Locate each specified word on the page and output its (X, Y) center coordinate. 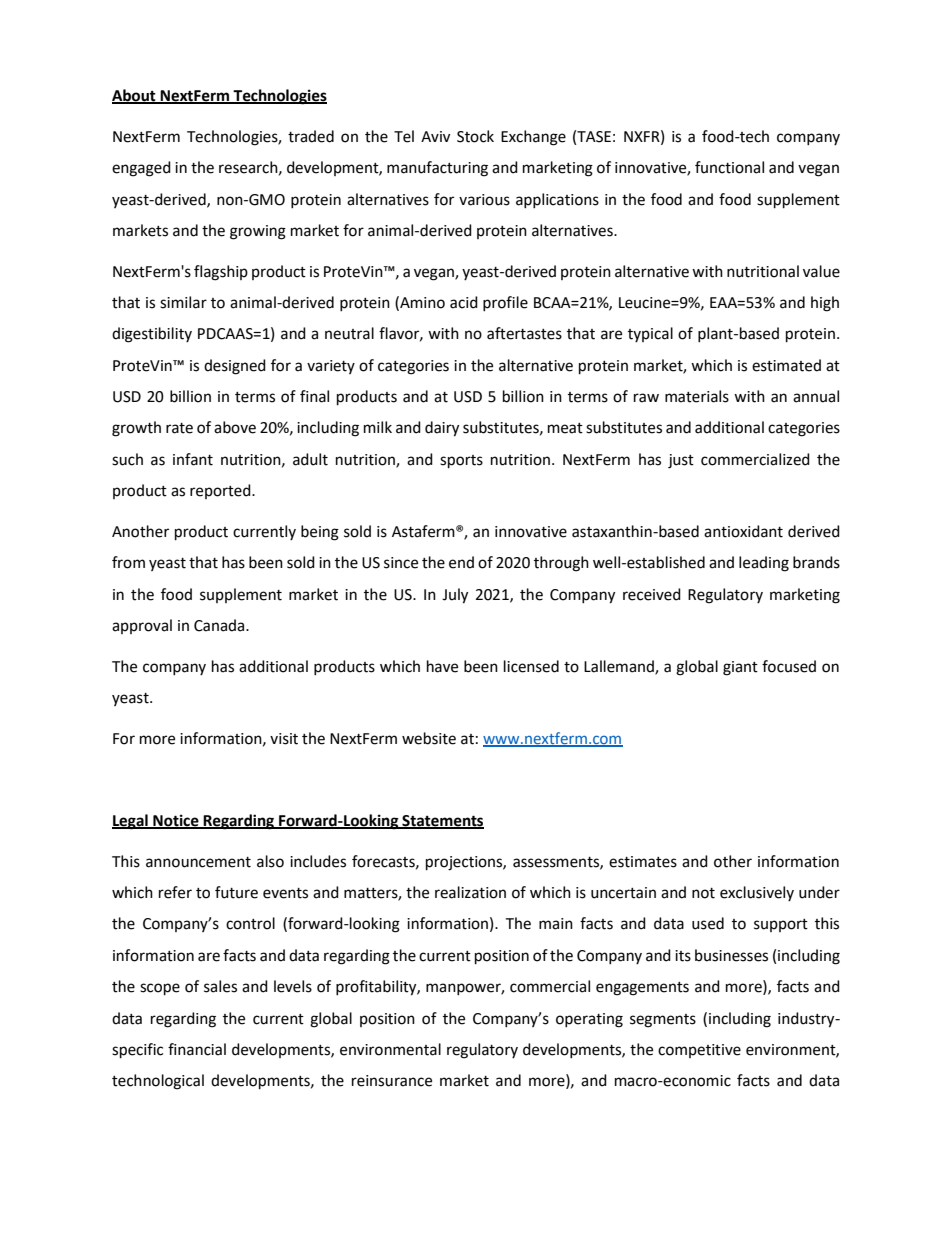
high (825, 304)
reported (221, 491)
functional (729, 167)
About (135, 96)
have (442, 666)
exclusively (757, 893)
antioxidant (743, 531)
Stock (475, 136)
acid (464, 302)
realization (470, 892)
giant (740, 668)
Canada (220, 625)
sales (220, 986)
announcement (198, 862)
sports (461, 462)
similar (183, 302)
